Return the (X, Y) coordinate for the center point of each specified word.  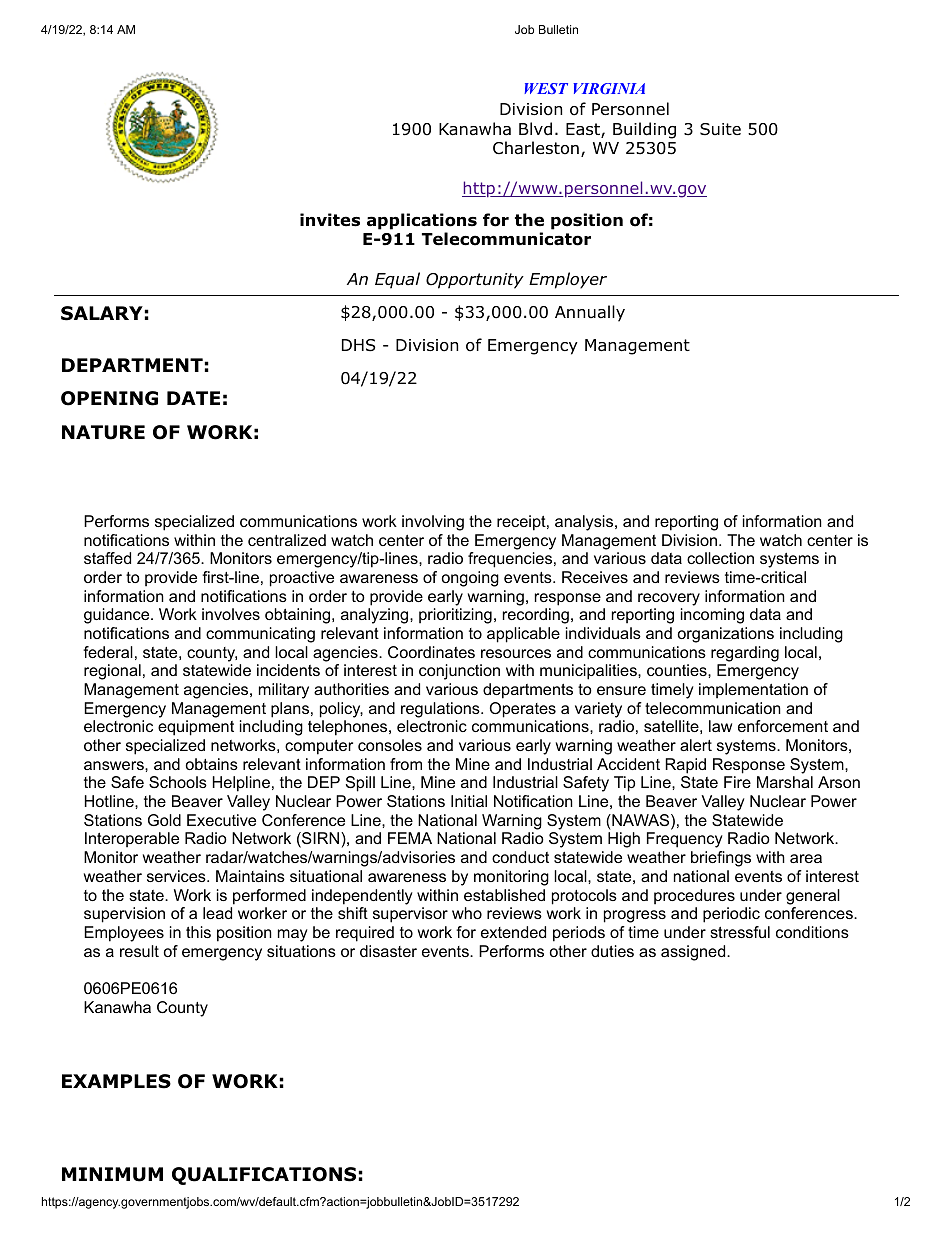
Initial (469, 801)
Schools (178, 782)
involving (433, 523)
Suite (720, 129)
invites (330, 220)
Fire (737, 782)
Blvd (535, 129)
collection (720, 558)
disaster (388, 951)
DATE (193, 398)
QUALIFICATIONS (264, 1176)
